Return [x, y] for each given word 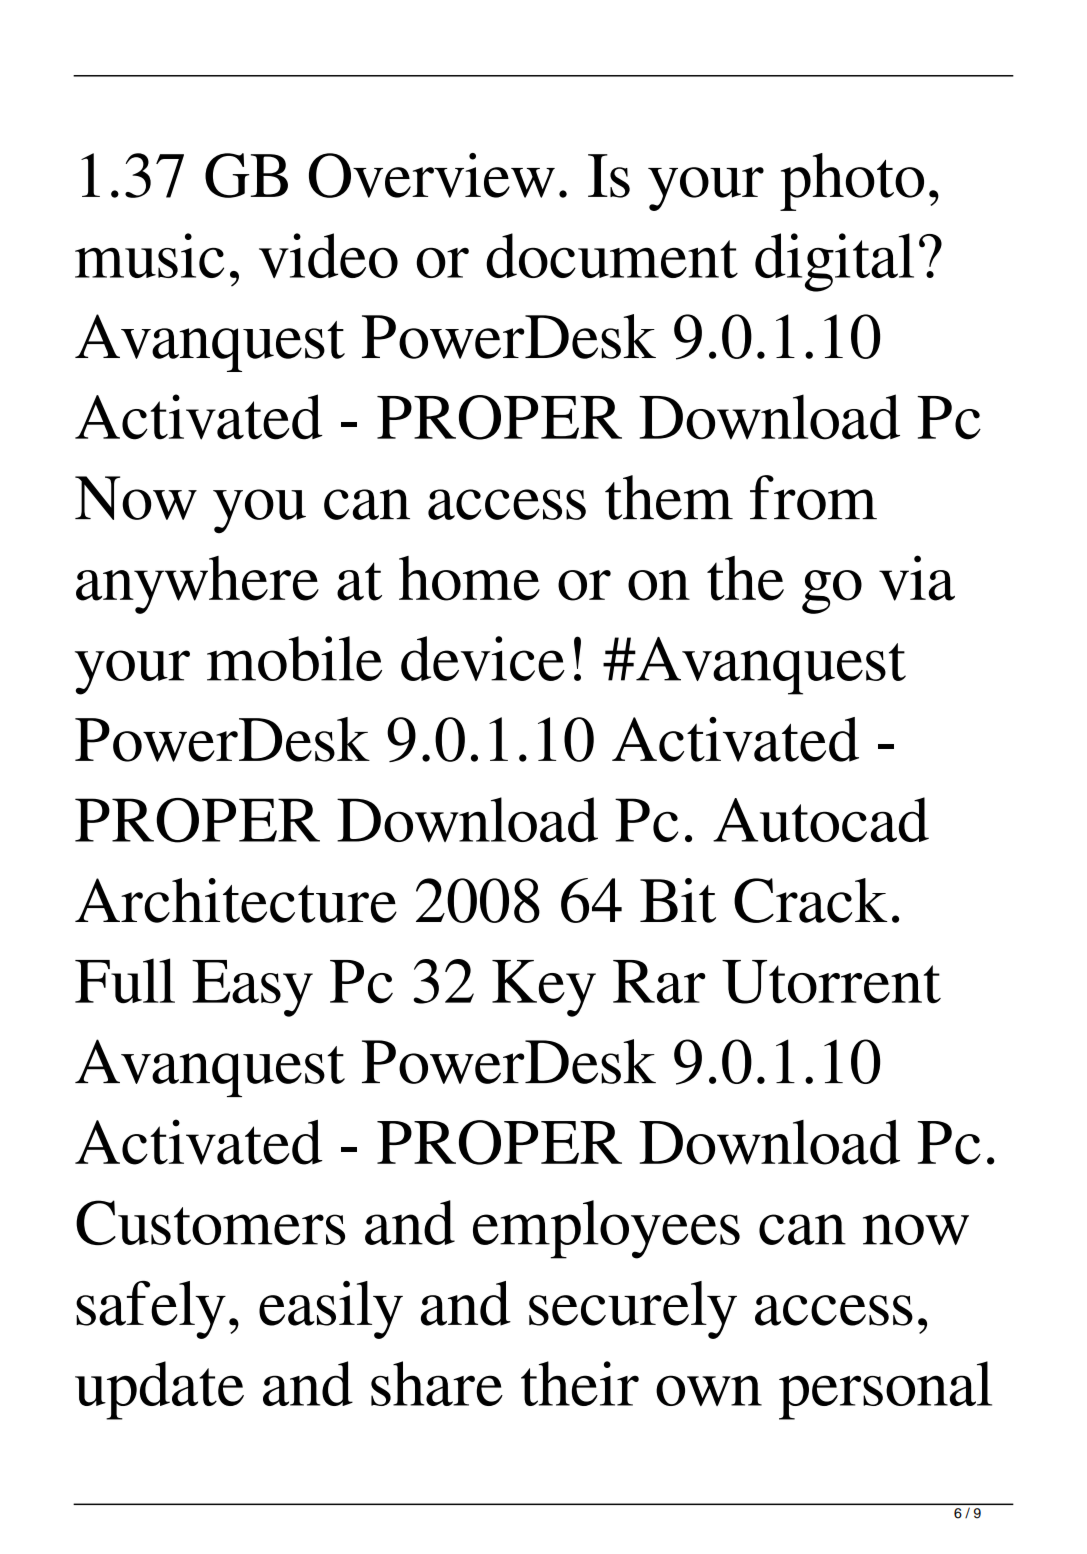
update [159, 1390]
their [580, 1383]
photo [852, 182]
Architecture [236, 900]
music [149, 255]
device [483, 658]
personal [885, 1390]
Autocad [821, 819]
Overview [432, 175]
